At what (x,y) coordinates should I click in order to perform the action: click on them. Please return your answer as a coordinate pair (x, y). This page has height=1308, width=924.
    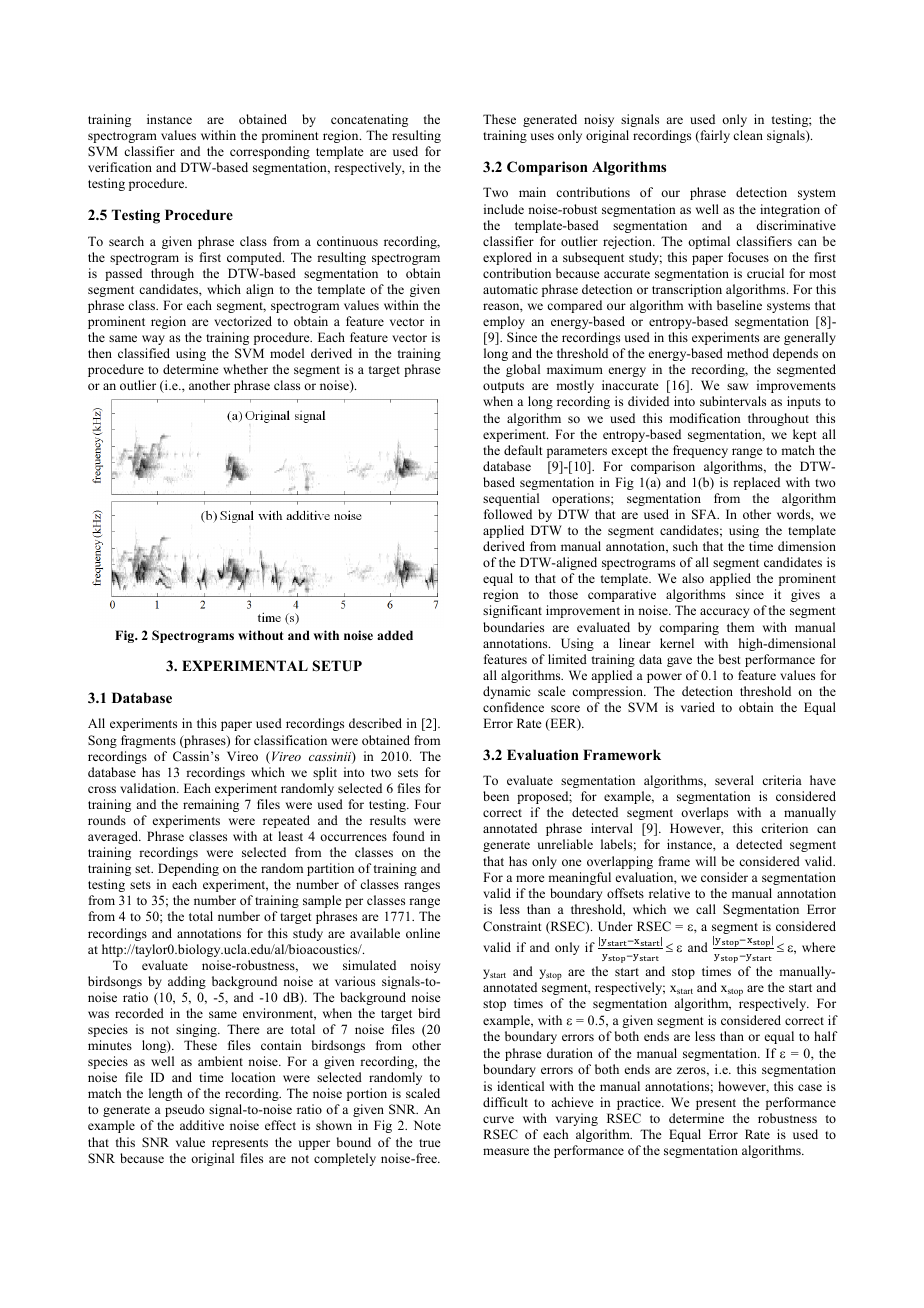
    Looking at the image, I should click on (740, 627).
